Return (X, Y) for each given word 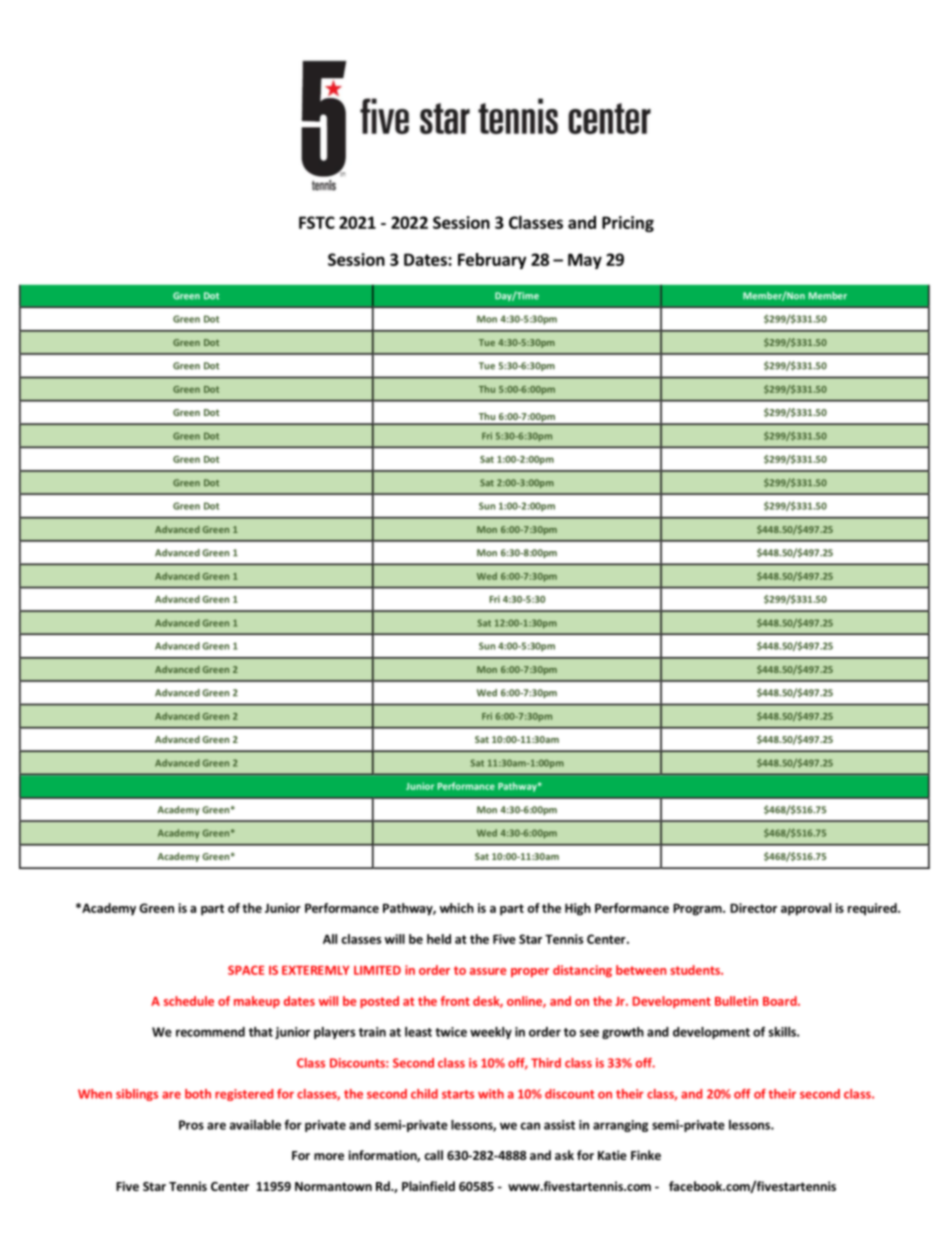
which (457, 908)
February (492, 261)
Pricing (628, 224)
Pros (191, 1125)
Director (753, 908)
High (578, 909)
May (585, 261)
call (433, 1155)
